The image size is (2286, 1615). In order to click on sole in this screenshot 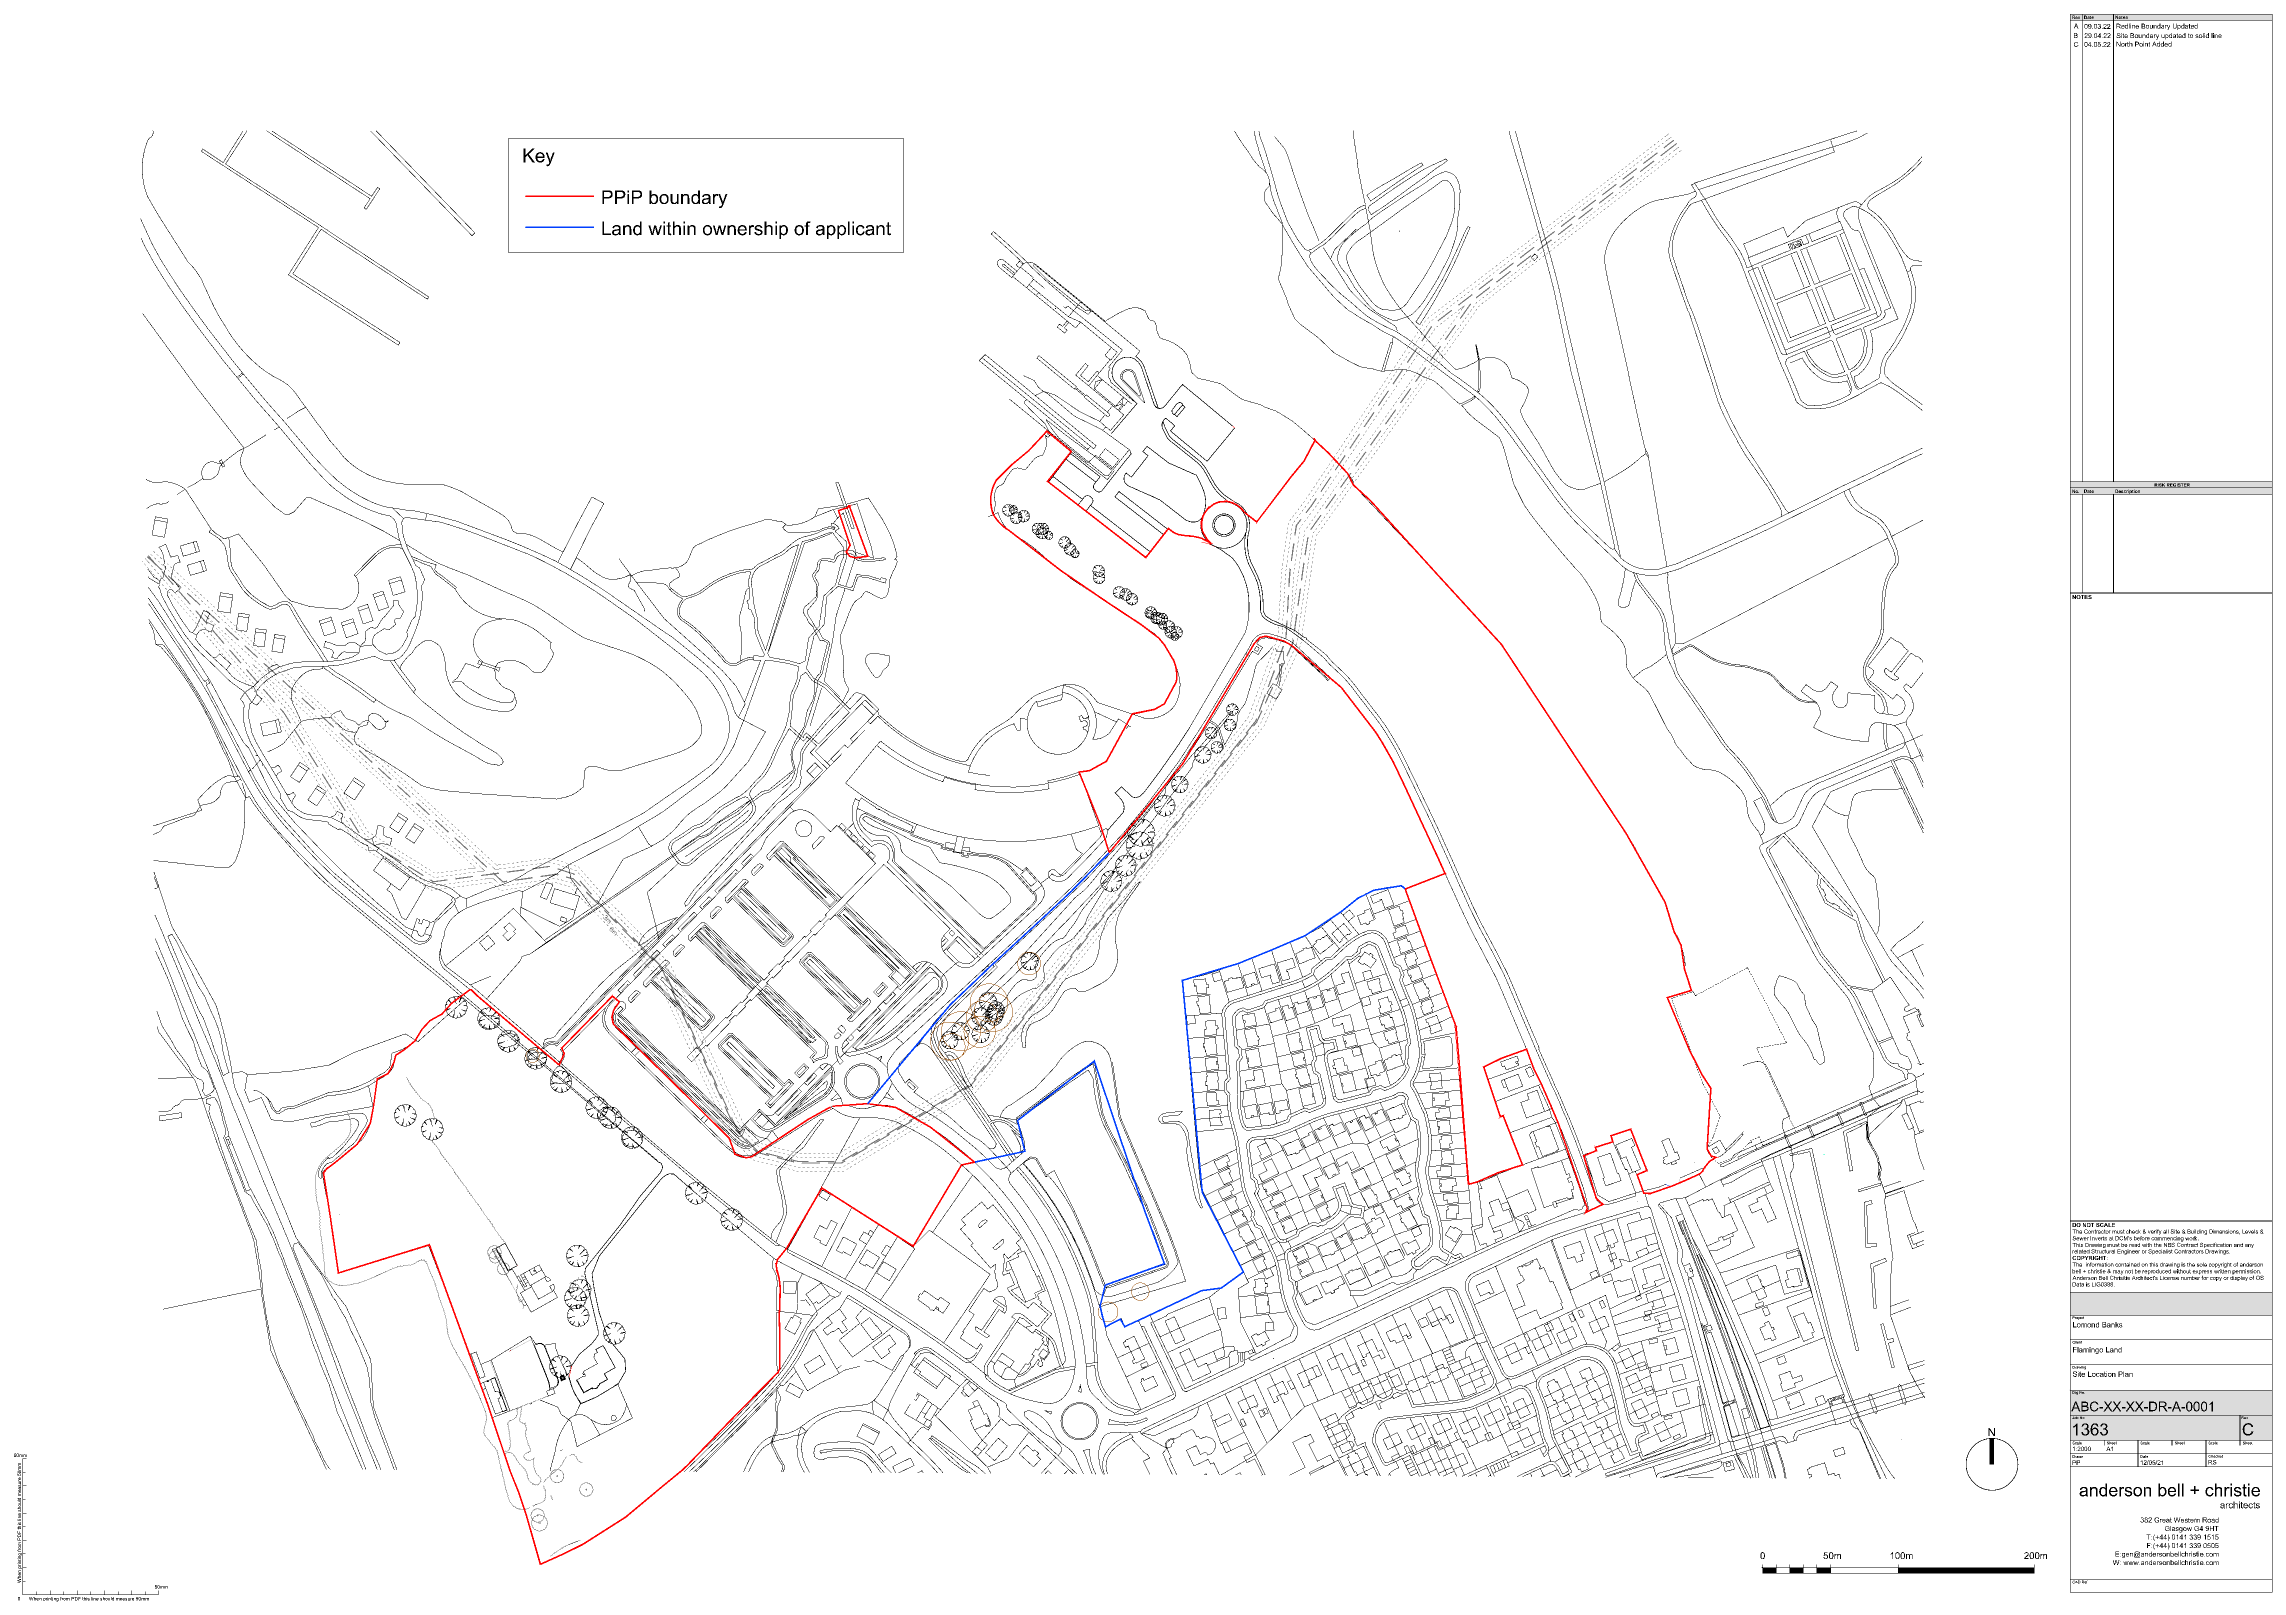, I will do `click(2202, 1264)`.
